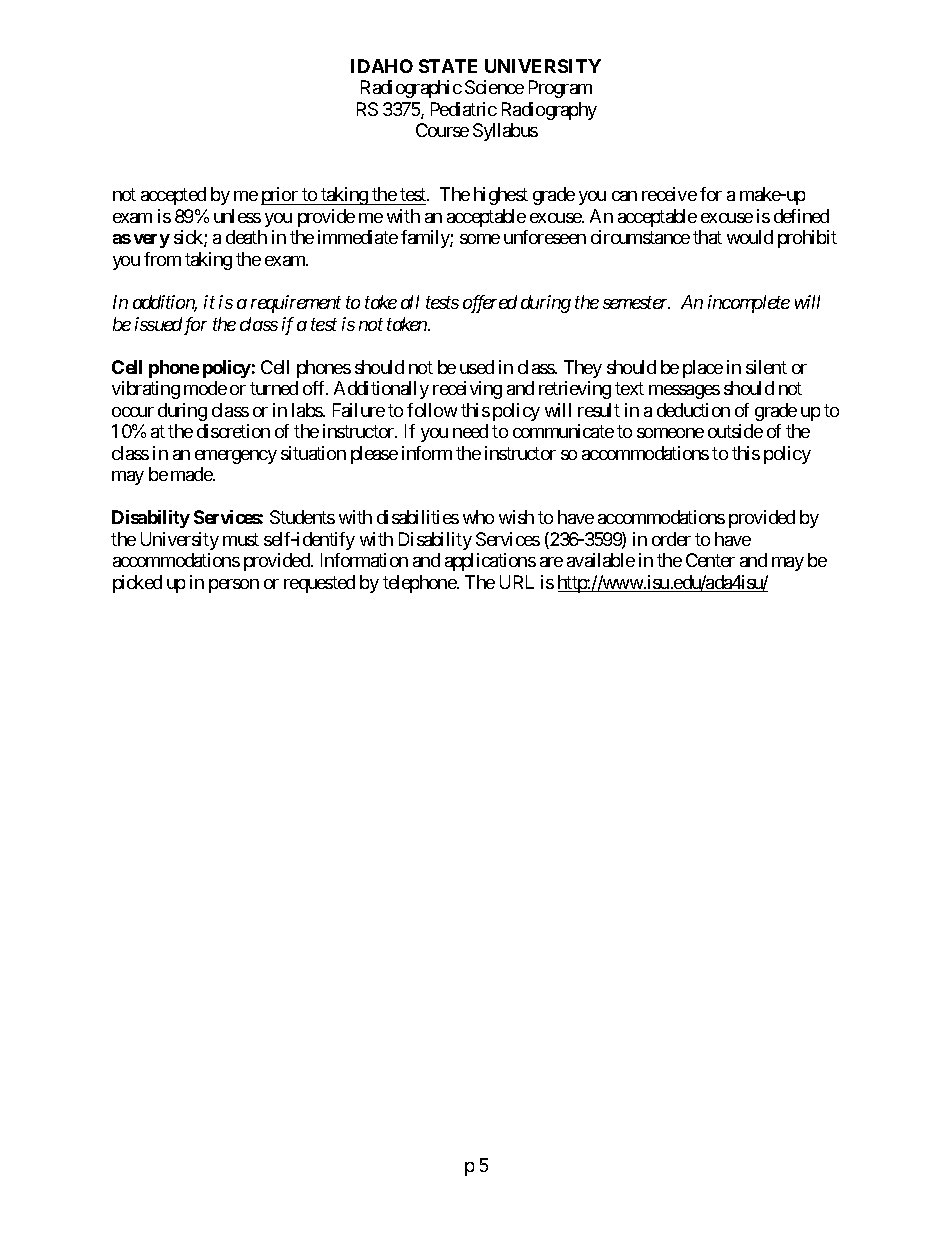 The width and height of the screenshot is (952, 1233). What do you see at coordinates (693, 410) in the screenshot?
I see `deduction` at bounding box center [693, 410].
